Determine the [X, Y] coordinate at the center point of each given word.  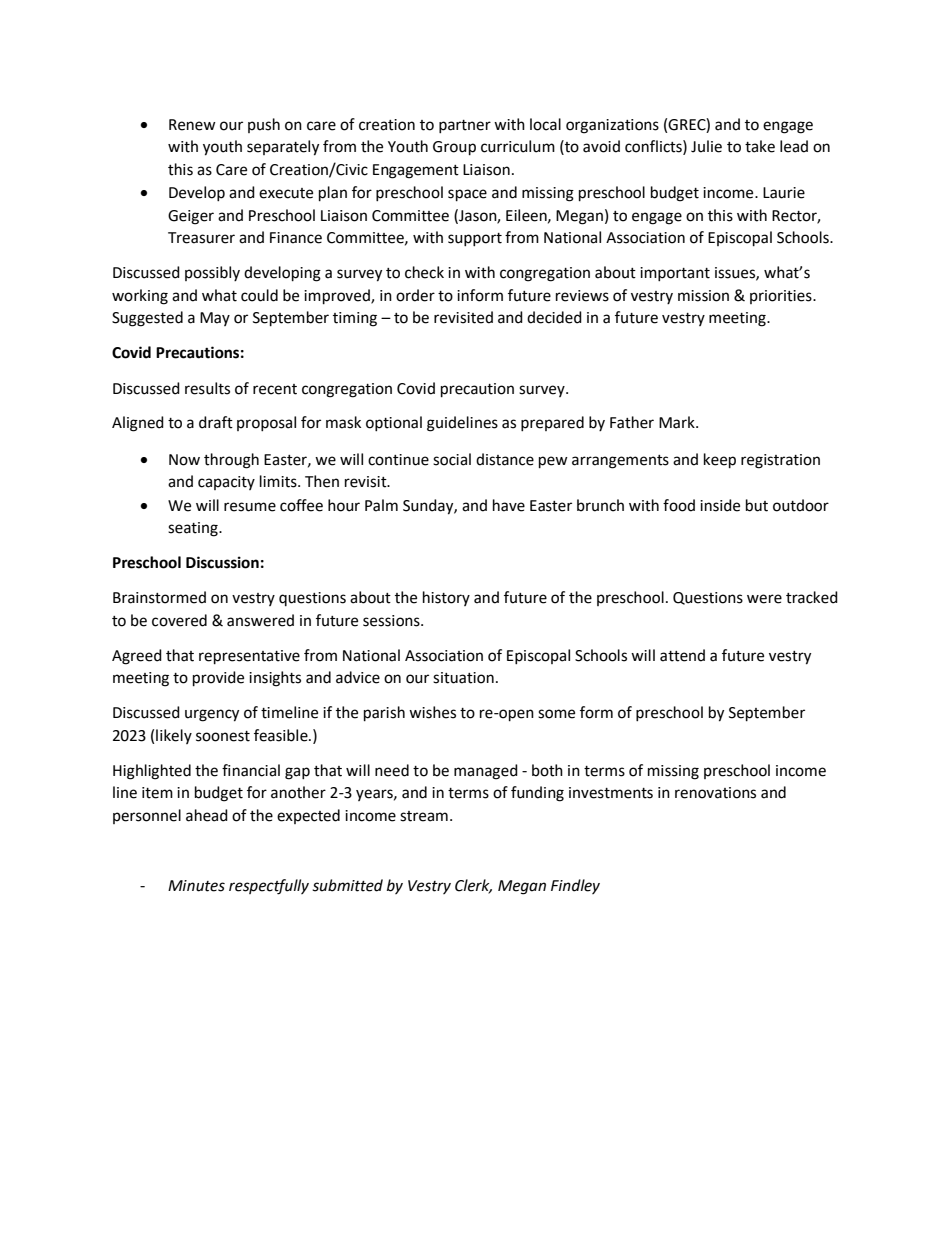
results [207, 388]
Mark [678, 422]
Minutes [196, 886]
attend [682, 655]
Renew [192, 125]
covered [179, 620]
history [446, 598]
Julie [706, 146]
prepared [552, 423]
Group [454, 148]
